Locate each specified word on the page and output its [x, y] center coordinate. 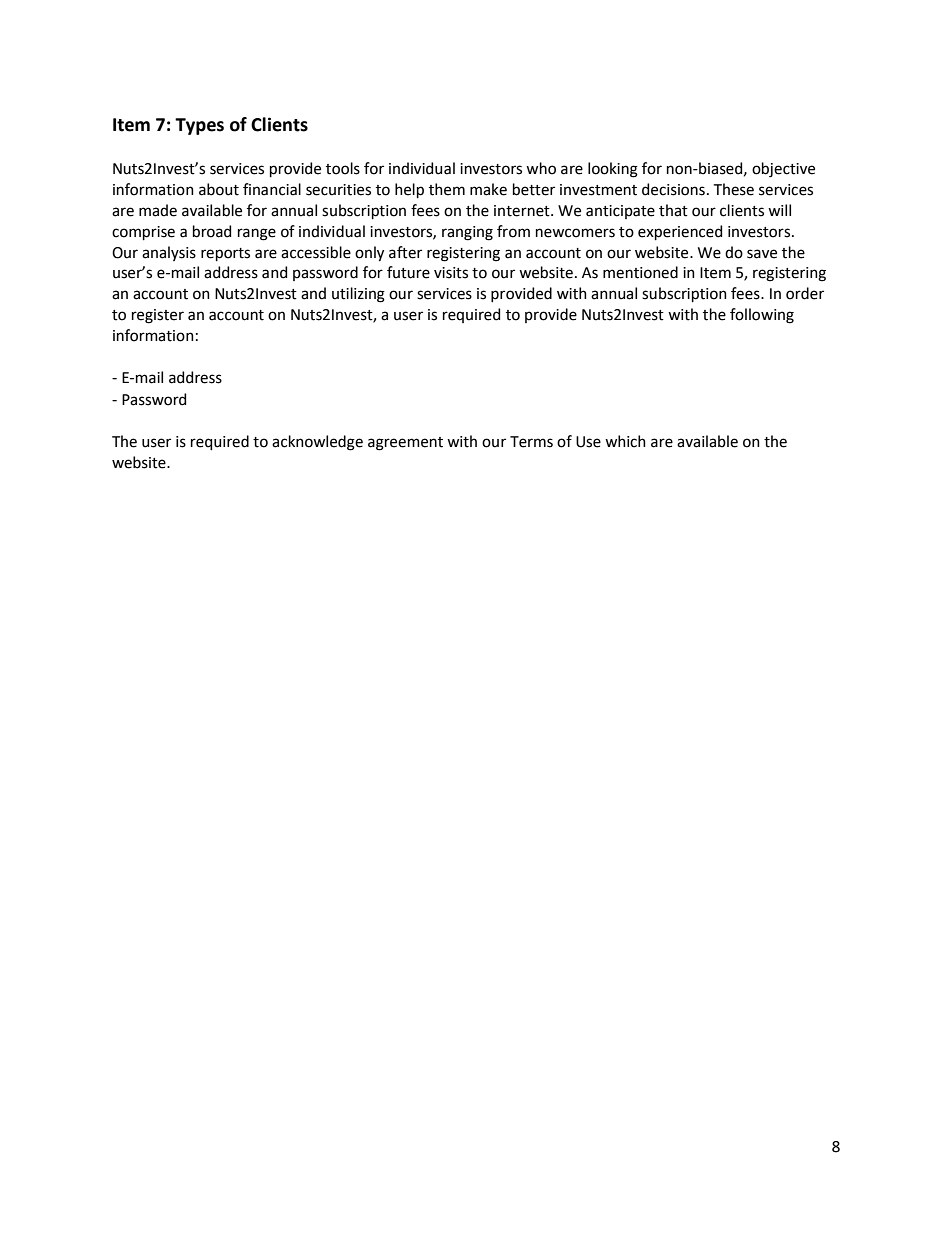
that [673, 210]
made [158, 210]
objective [783, 170]
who [541, 168]
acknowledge [317, 443]
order [805, 293]
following [762, 316]
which [625, 441]
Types [199, 126]
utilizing [358, 295]
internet [523, 211]
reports [225, 254]
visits [451, 273]
